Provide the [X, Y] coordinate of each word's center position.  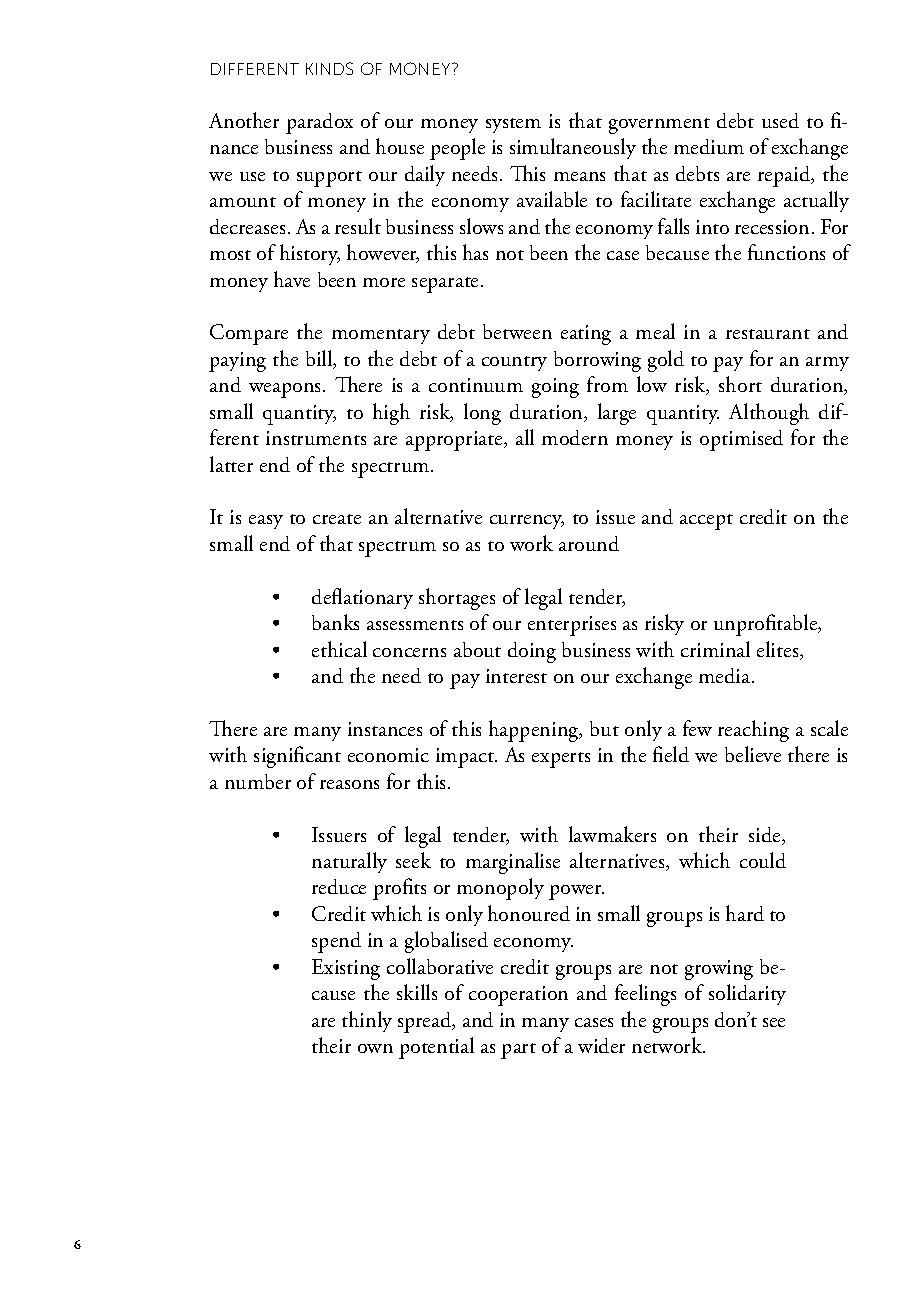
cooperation [518, 996]
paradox [319, 123]
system [513, 125]
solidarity [747, 994]
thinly [367, 1021]
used [780, 120]
